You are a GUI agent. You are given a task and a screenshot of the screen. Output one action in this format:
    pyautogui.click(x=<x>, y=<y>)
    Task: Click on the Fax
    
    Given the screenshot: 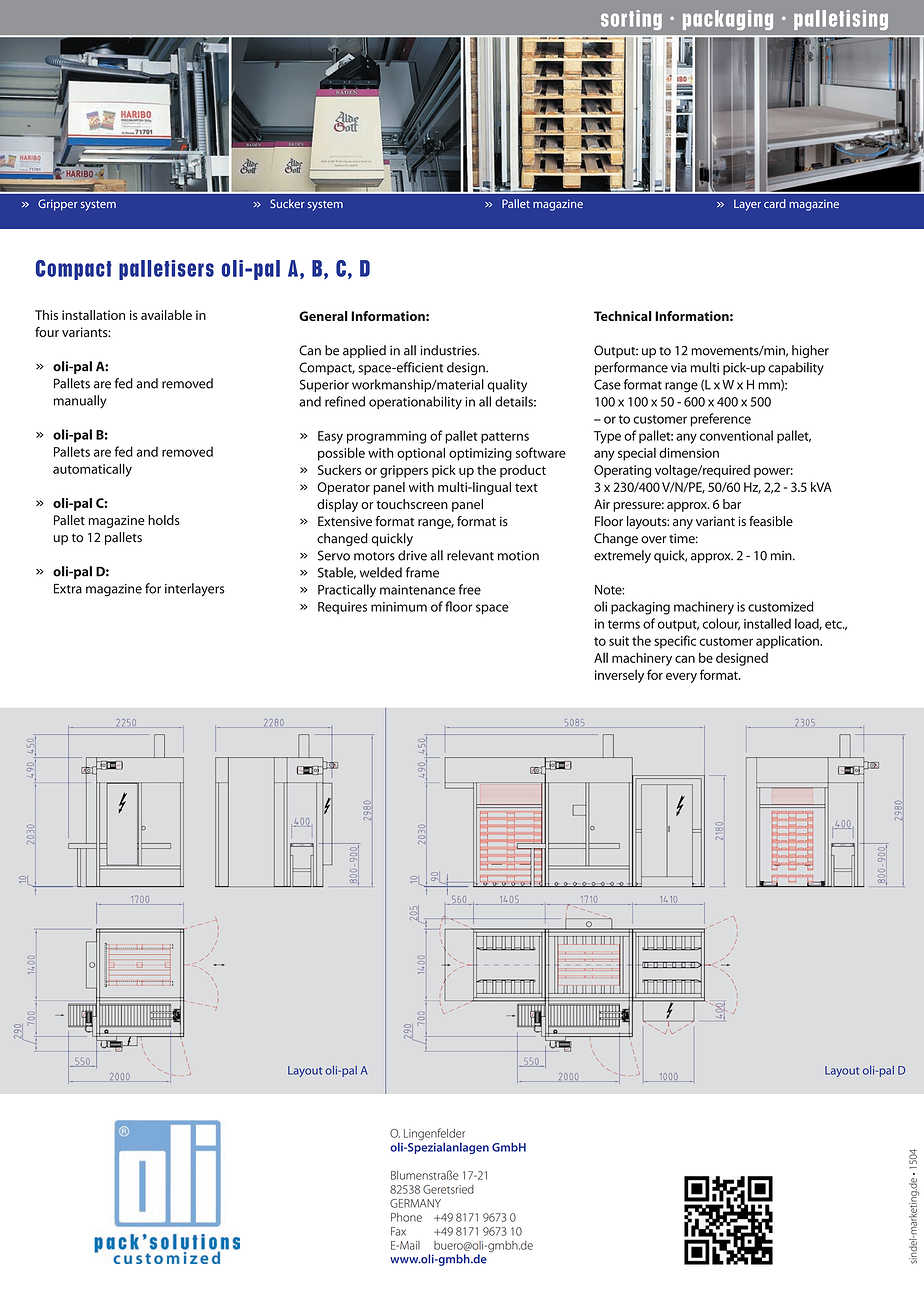 What is the action you would take?
    pyautogui.click(x=398, y=1231)
